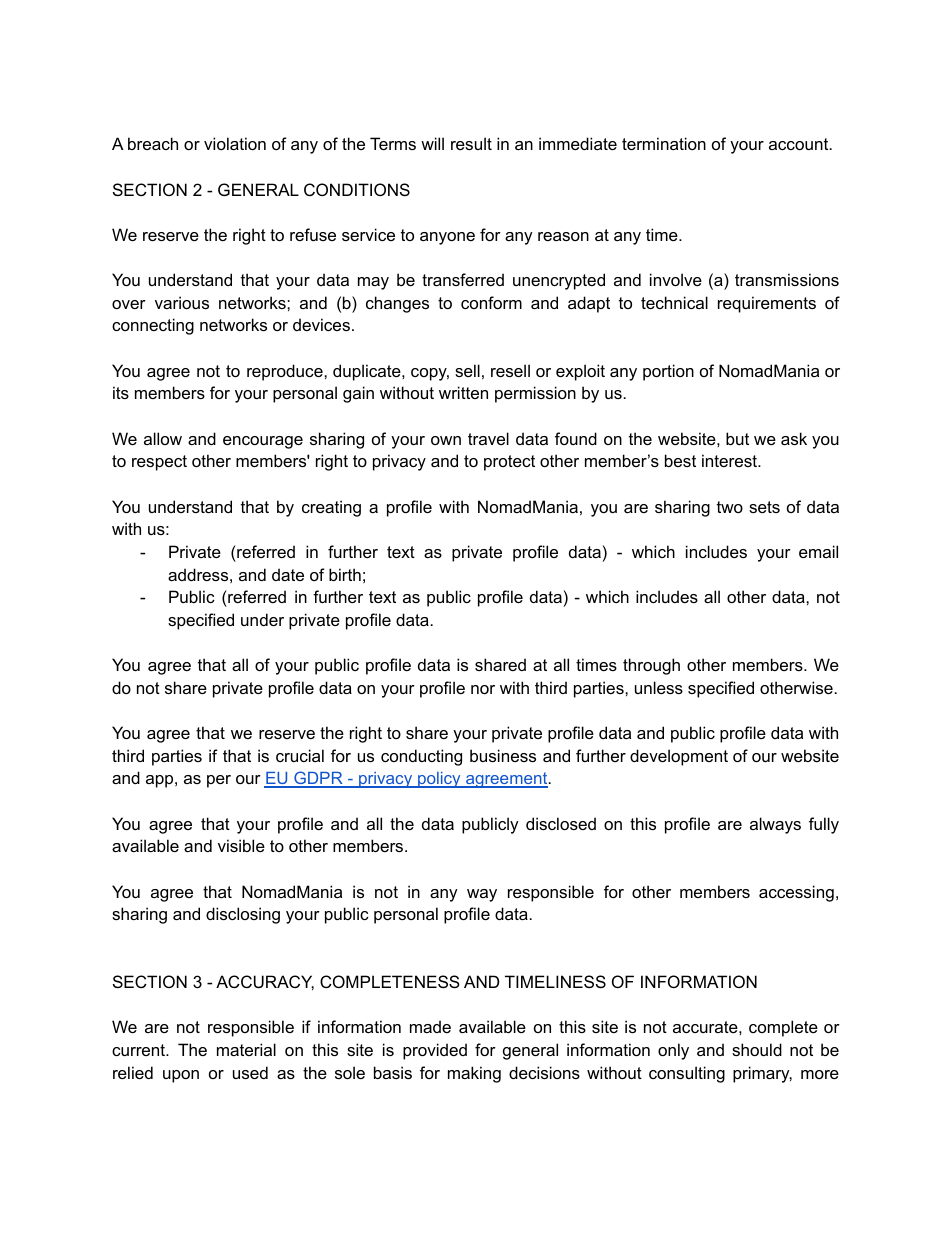 The width and height of the screenshot is (952, 1233). Describe the element at coordinates (483, 689) in the screenshot. I see `nor` at that location.
